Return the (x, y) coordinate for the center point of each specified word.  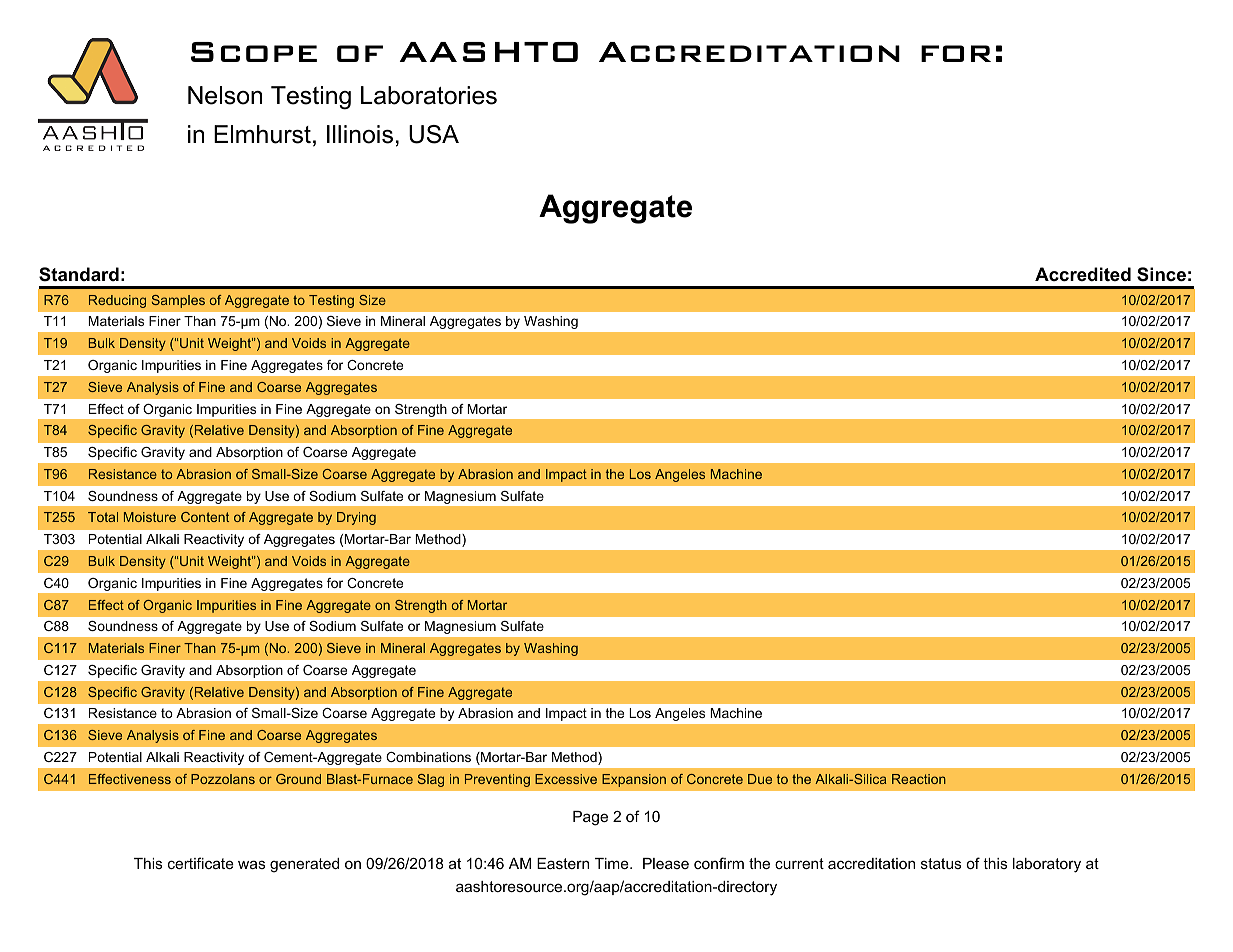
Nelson (225, 95)
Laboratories (429, 95)
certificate (201, 863)
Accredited (1083, 274)
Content (205, 517)
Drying (356, 518)
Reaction (919, 779)
